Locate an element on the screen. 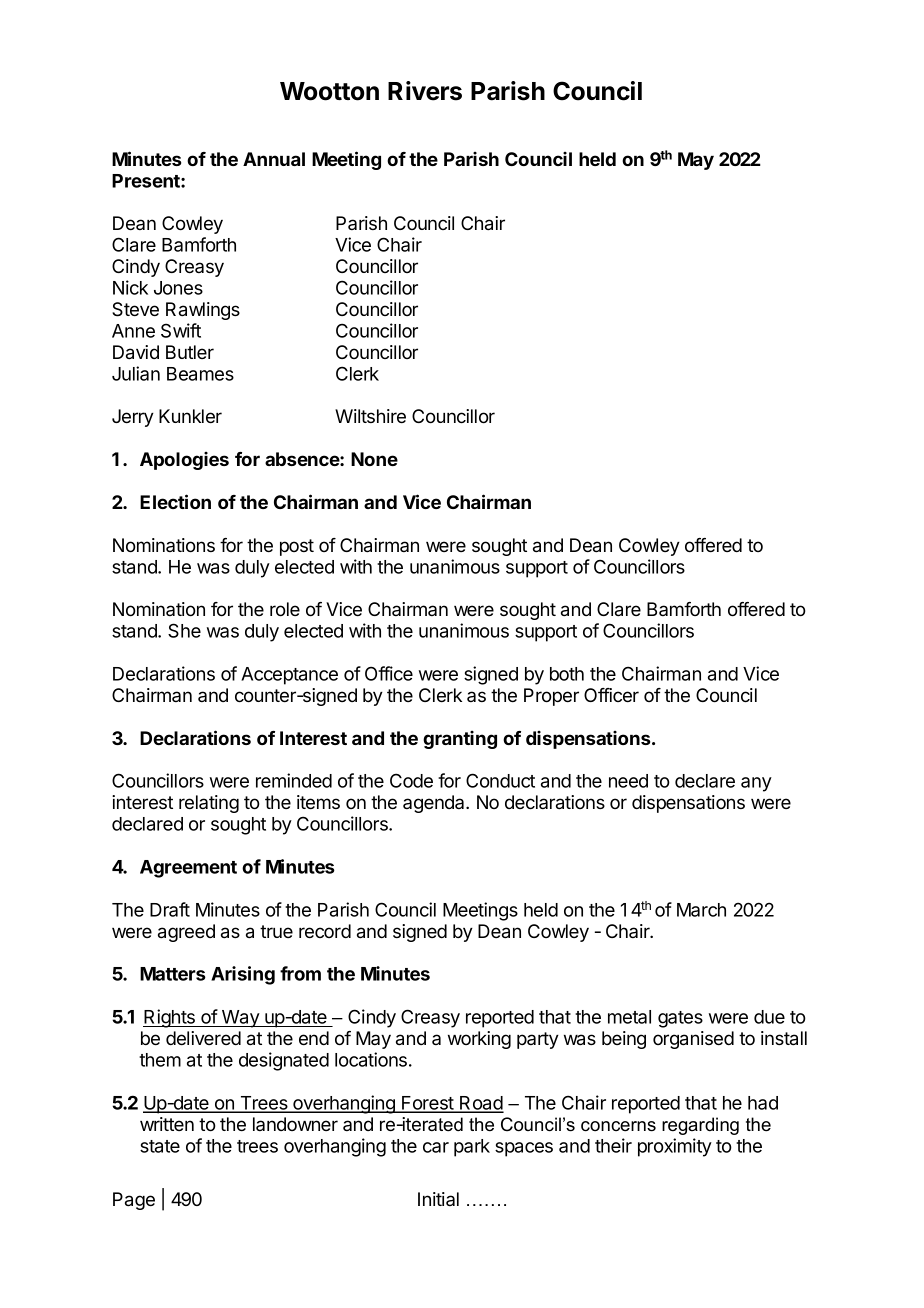 The height and width of the screenshot is (1308, 924). Annual is located at coordinates (274, 159).
